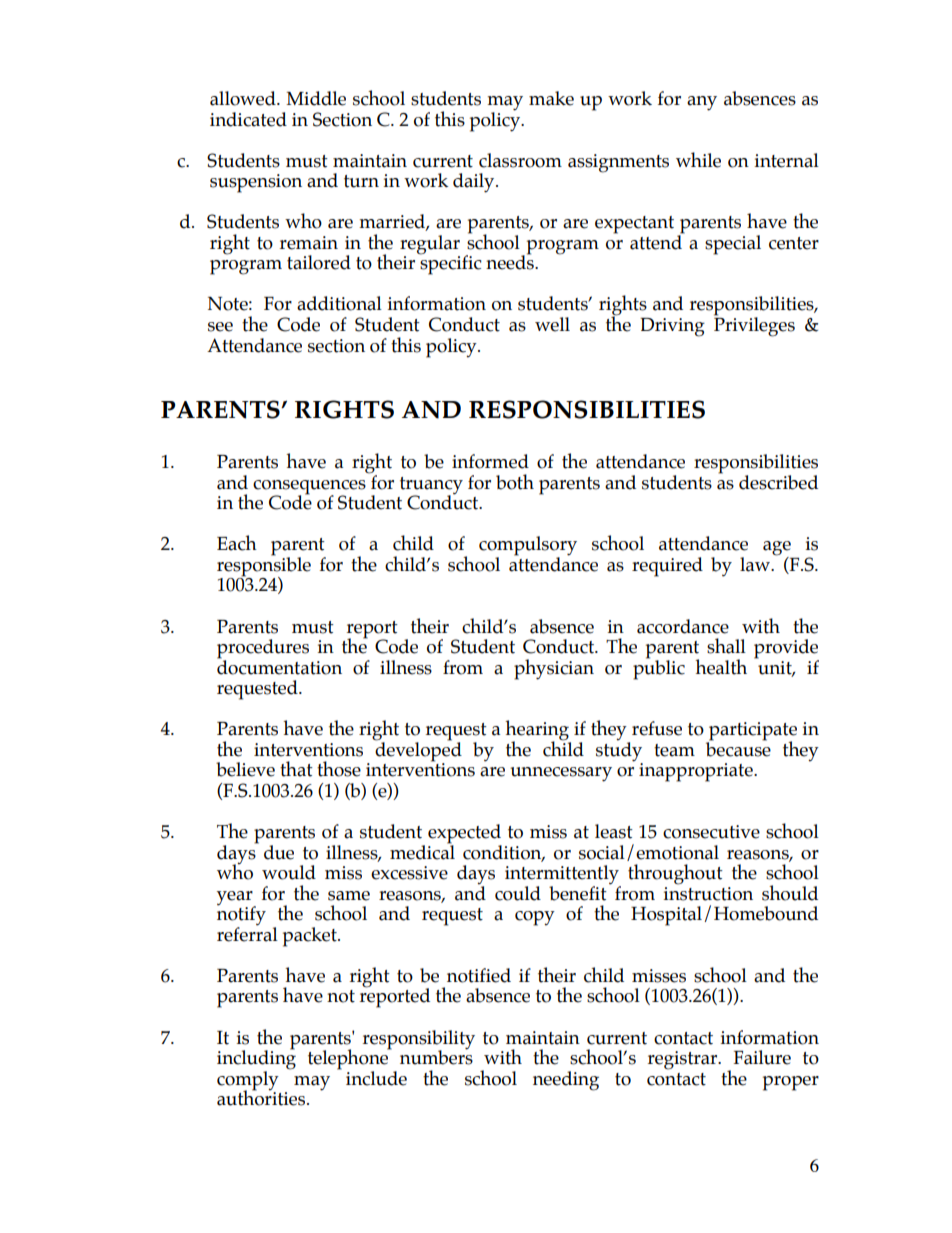  What do you see at coordinates (702, 103) in the document?
I see `any` at bounding box center [702, 103].
